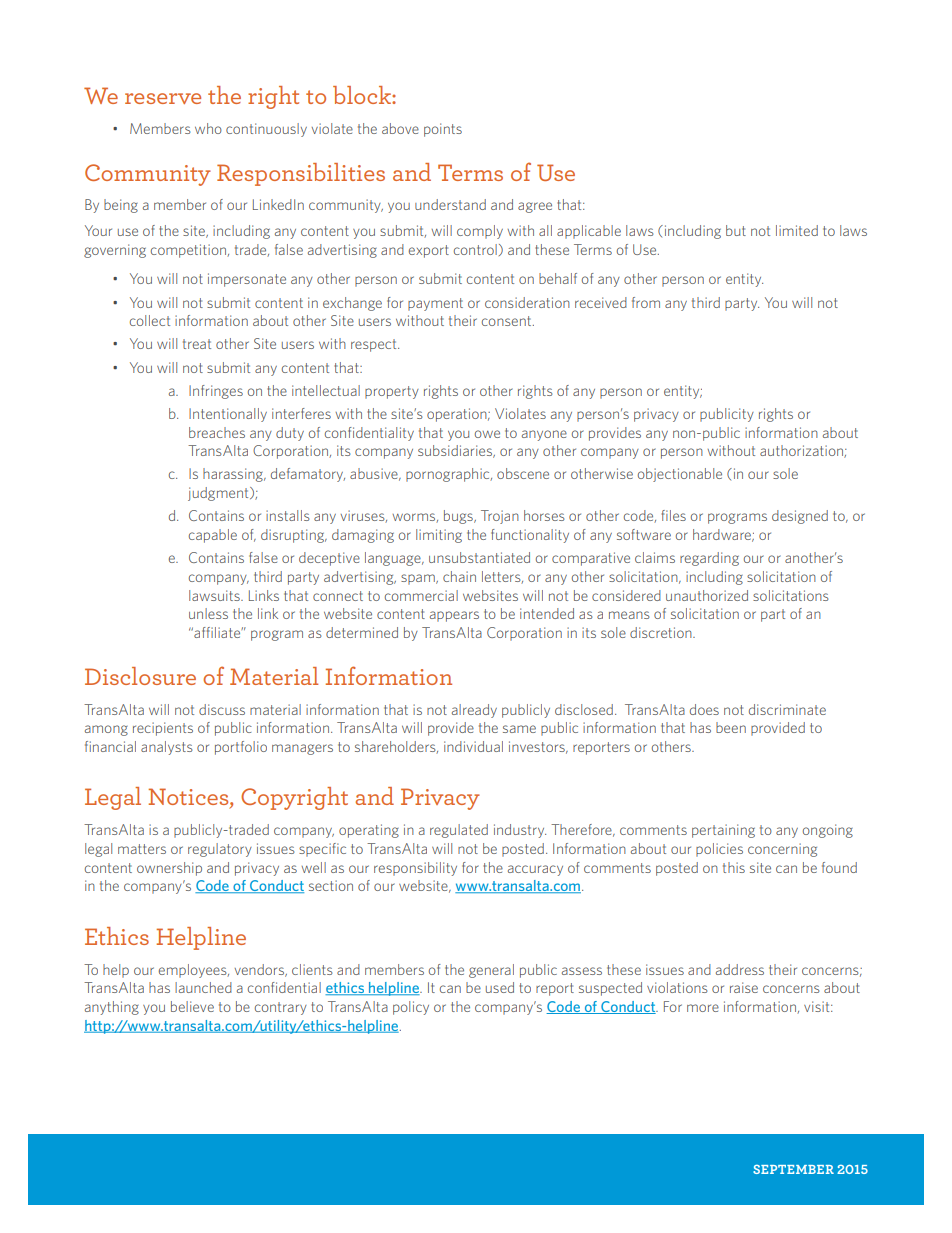  Describe the element at coordinates (459, 831) in the image. I see `regulated` at that location.
